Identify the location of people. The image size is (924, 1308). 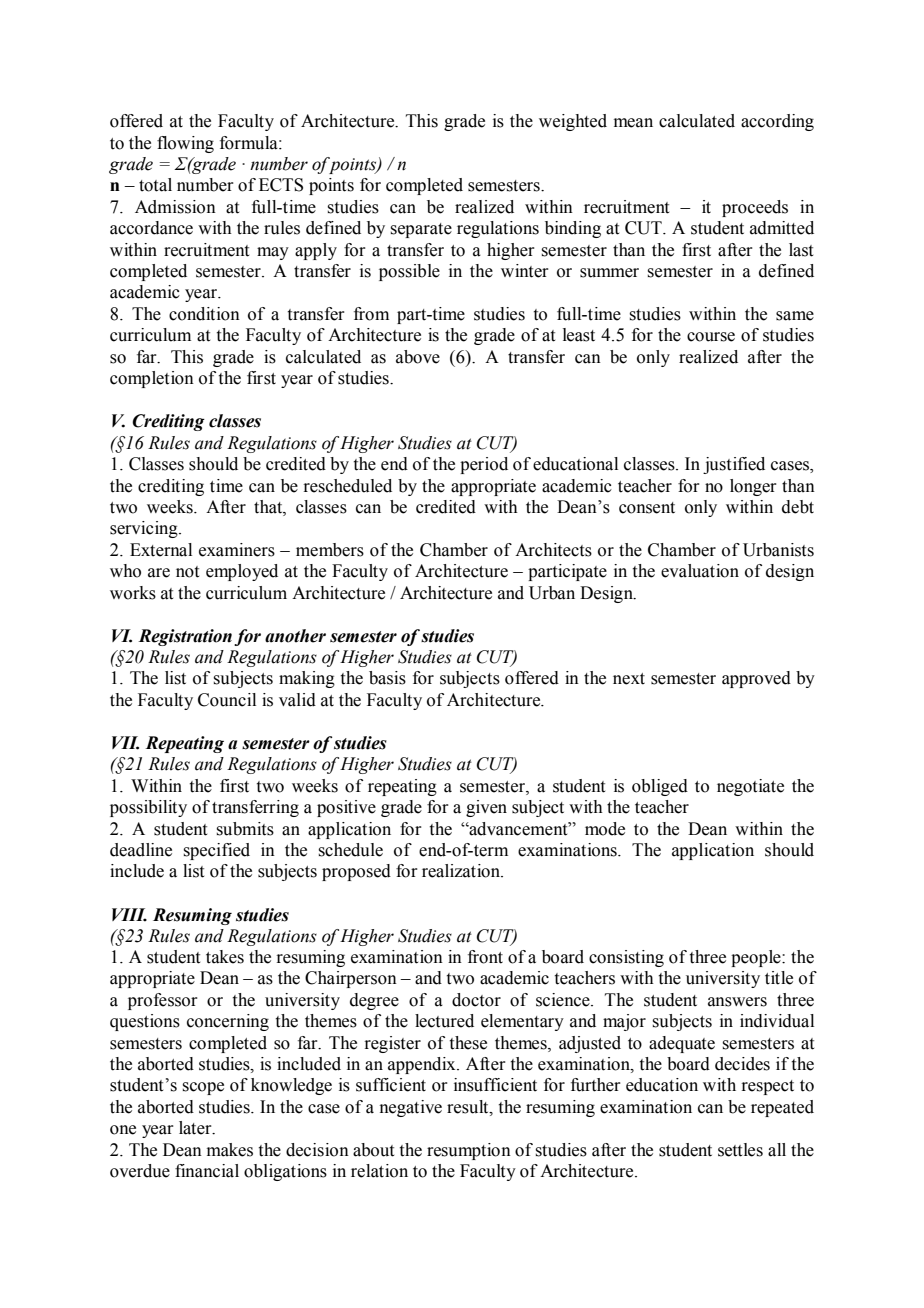
(757, 958).
